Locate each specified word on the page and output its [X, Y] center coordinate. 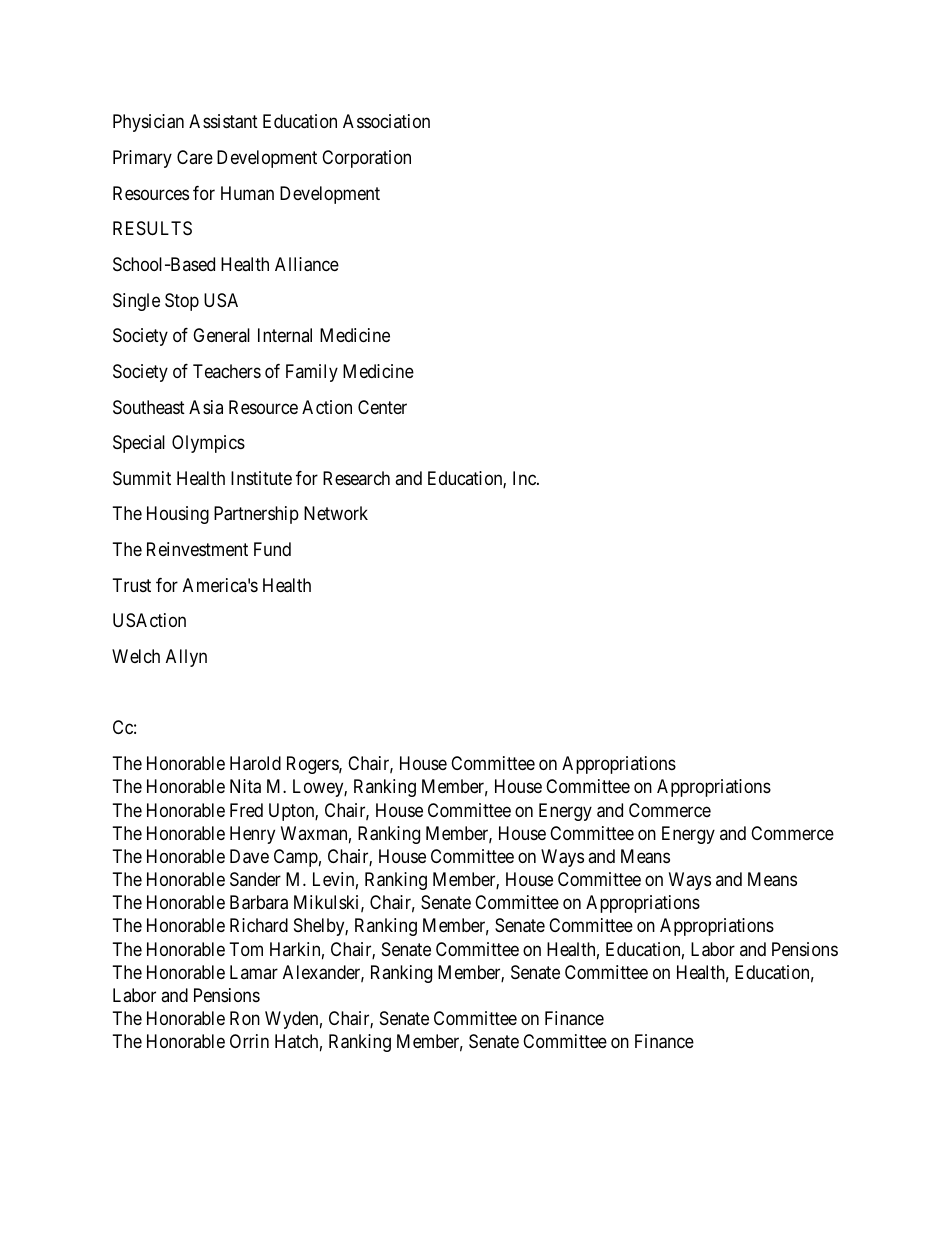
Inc [525, 478]
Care [195, 157]
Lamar [254, 972]
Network [336, 513]
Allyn [186, 658]
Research [356, 478]
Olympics [208, 444]
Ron [245, 1018]
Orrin [249, 1041]
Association [386, 121]
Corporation [366, 159]
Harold [255, 763]
